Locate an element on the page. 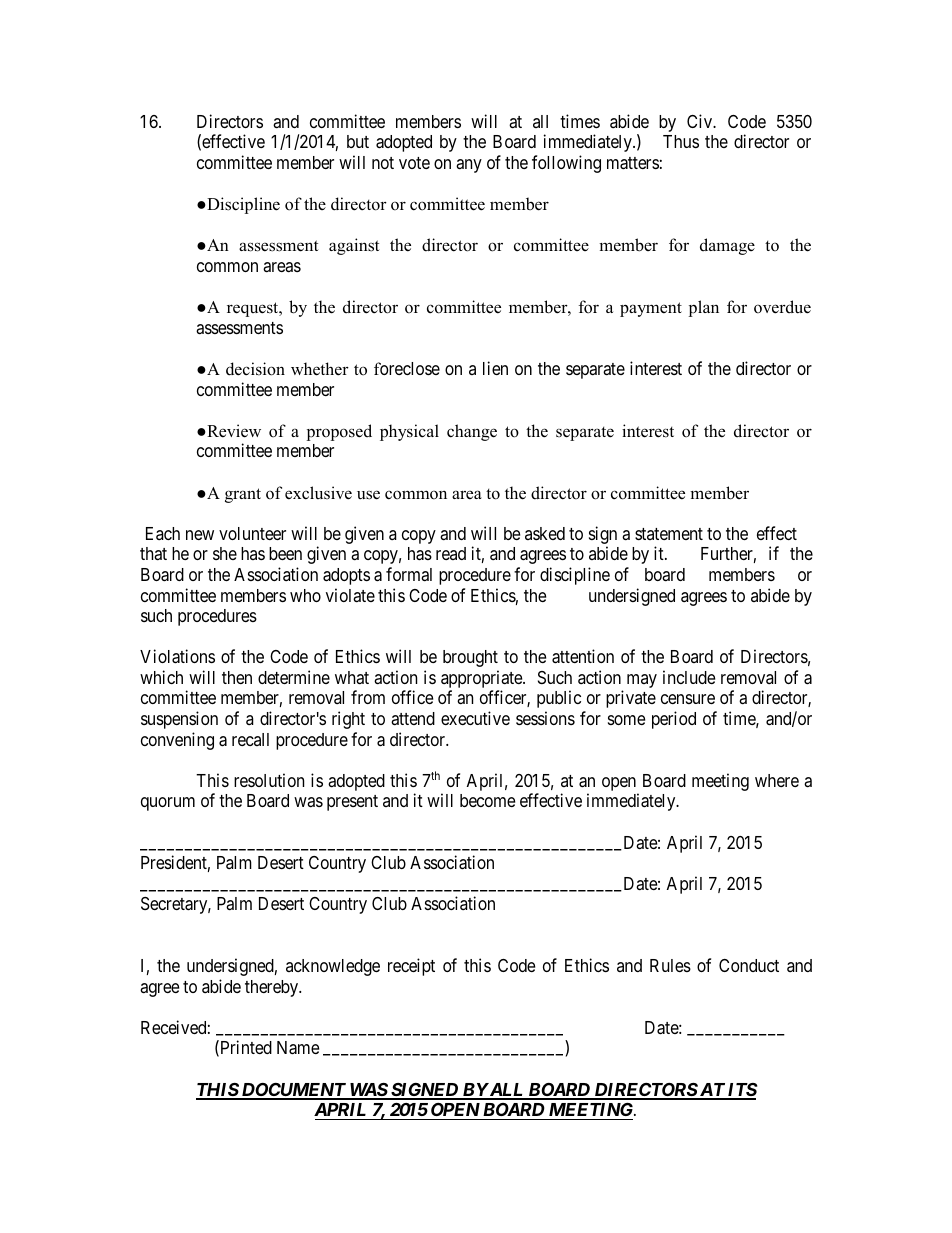 The height and width of the document is (1233, 952). Name is located at coordinates (298, 1048).
